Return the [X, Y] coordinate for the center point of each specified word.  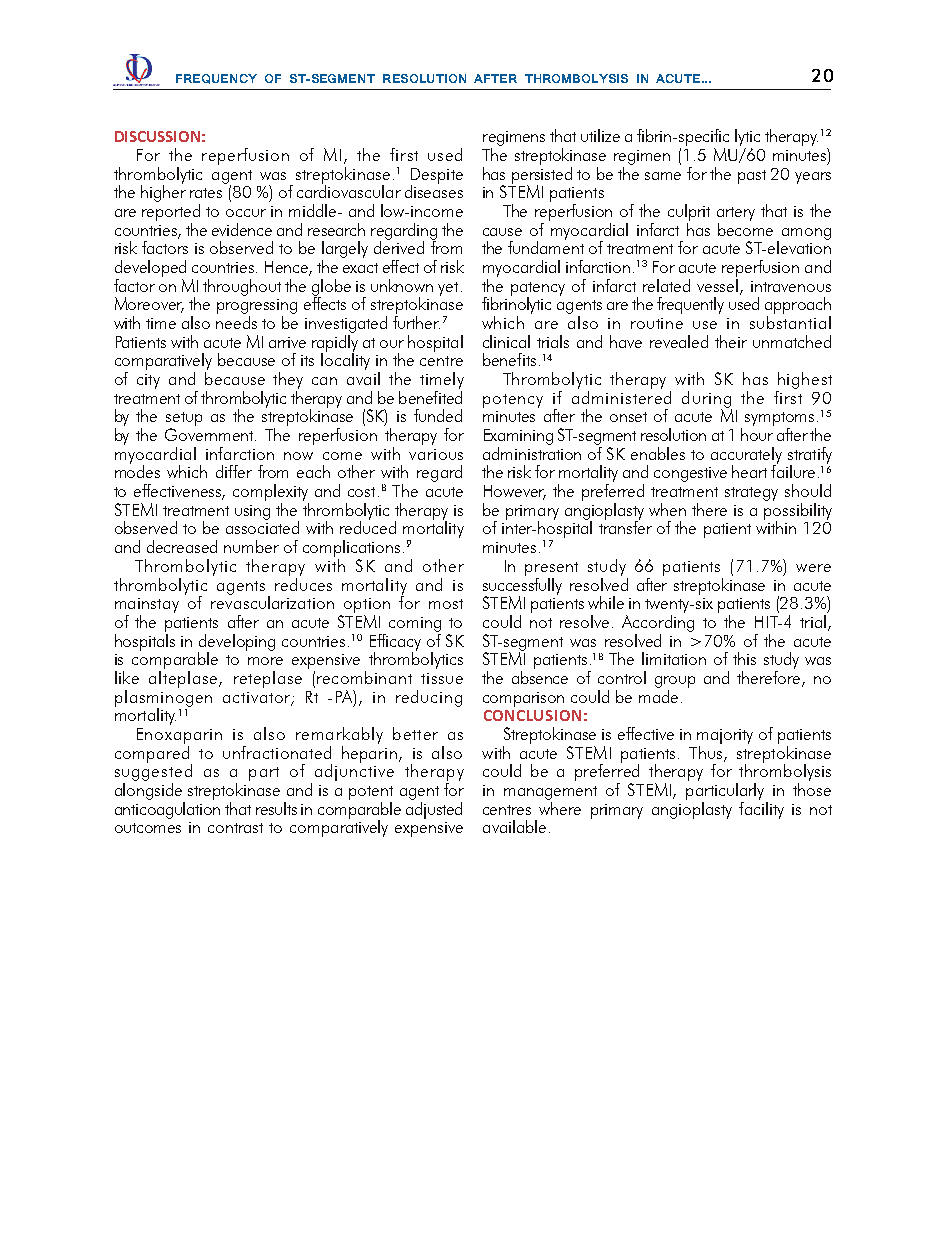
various [436, 454]
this [744, 658]
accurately [746, 456]
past [752, 177]
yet [448, 289]
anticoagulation [167, 809]
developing [236, 643]
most [446, 604]
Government [210, 434]
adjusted [434, 809]
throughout [242, 287]
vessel [717, 284]
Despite [437, 177]
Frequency [216, 79]
